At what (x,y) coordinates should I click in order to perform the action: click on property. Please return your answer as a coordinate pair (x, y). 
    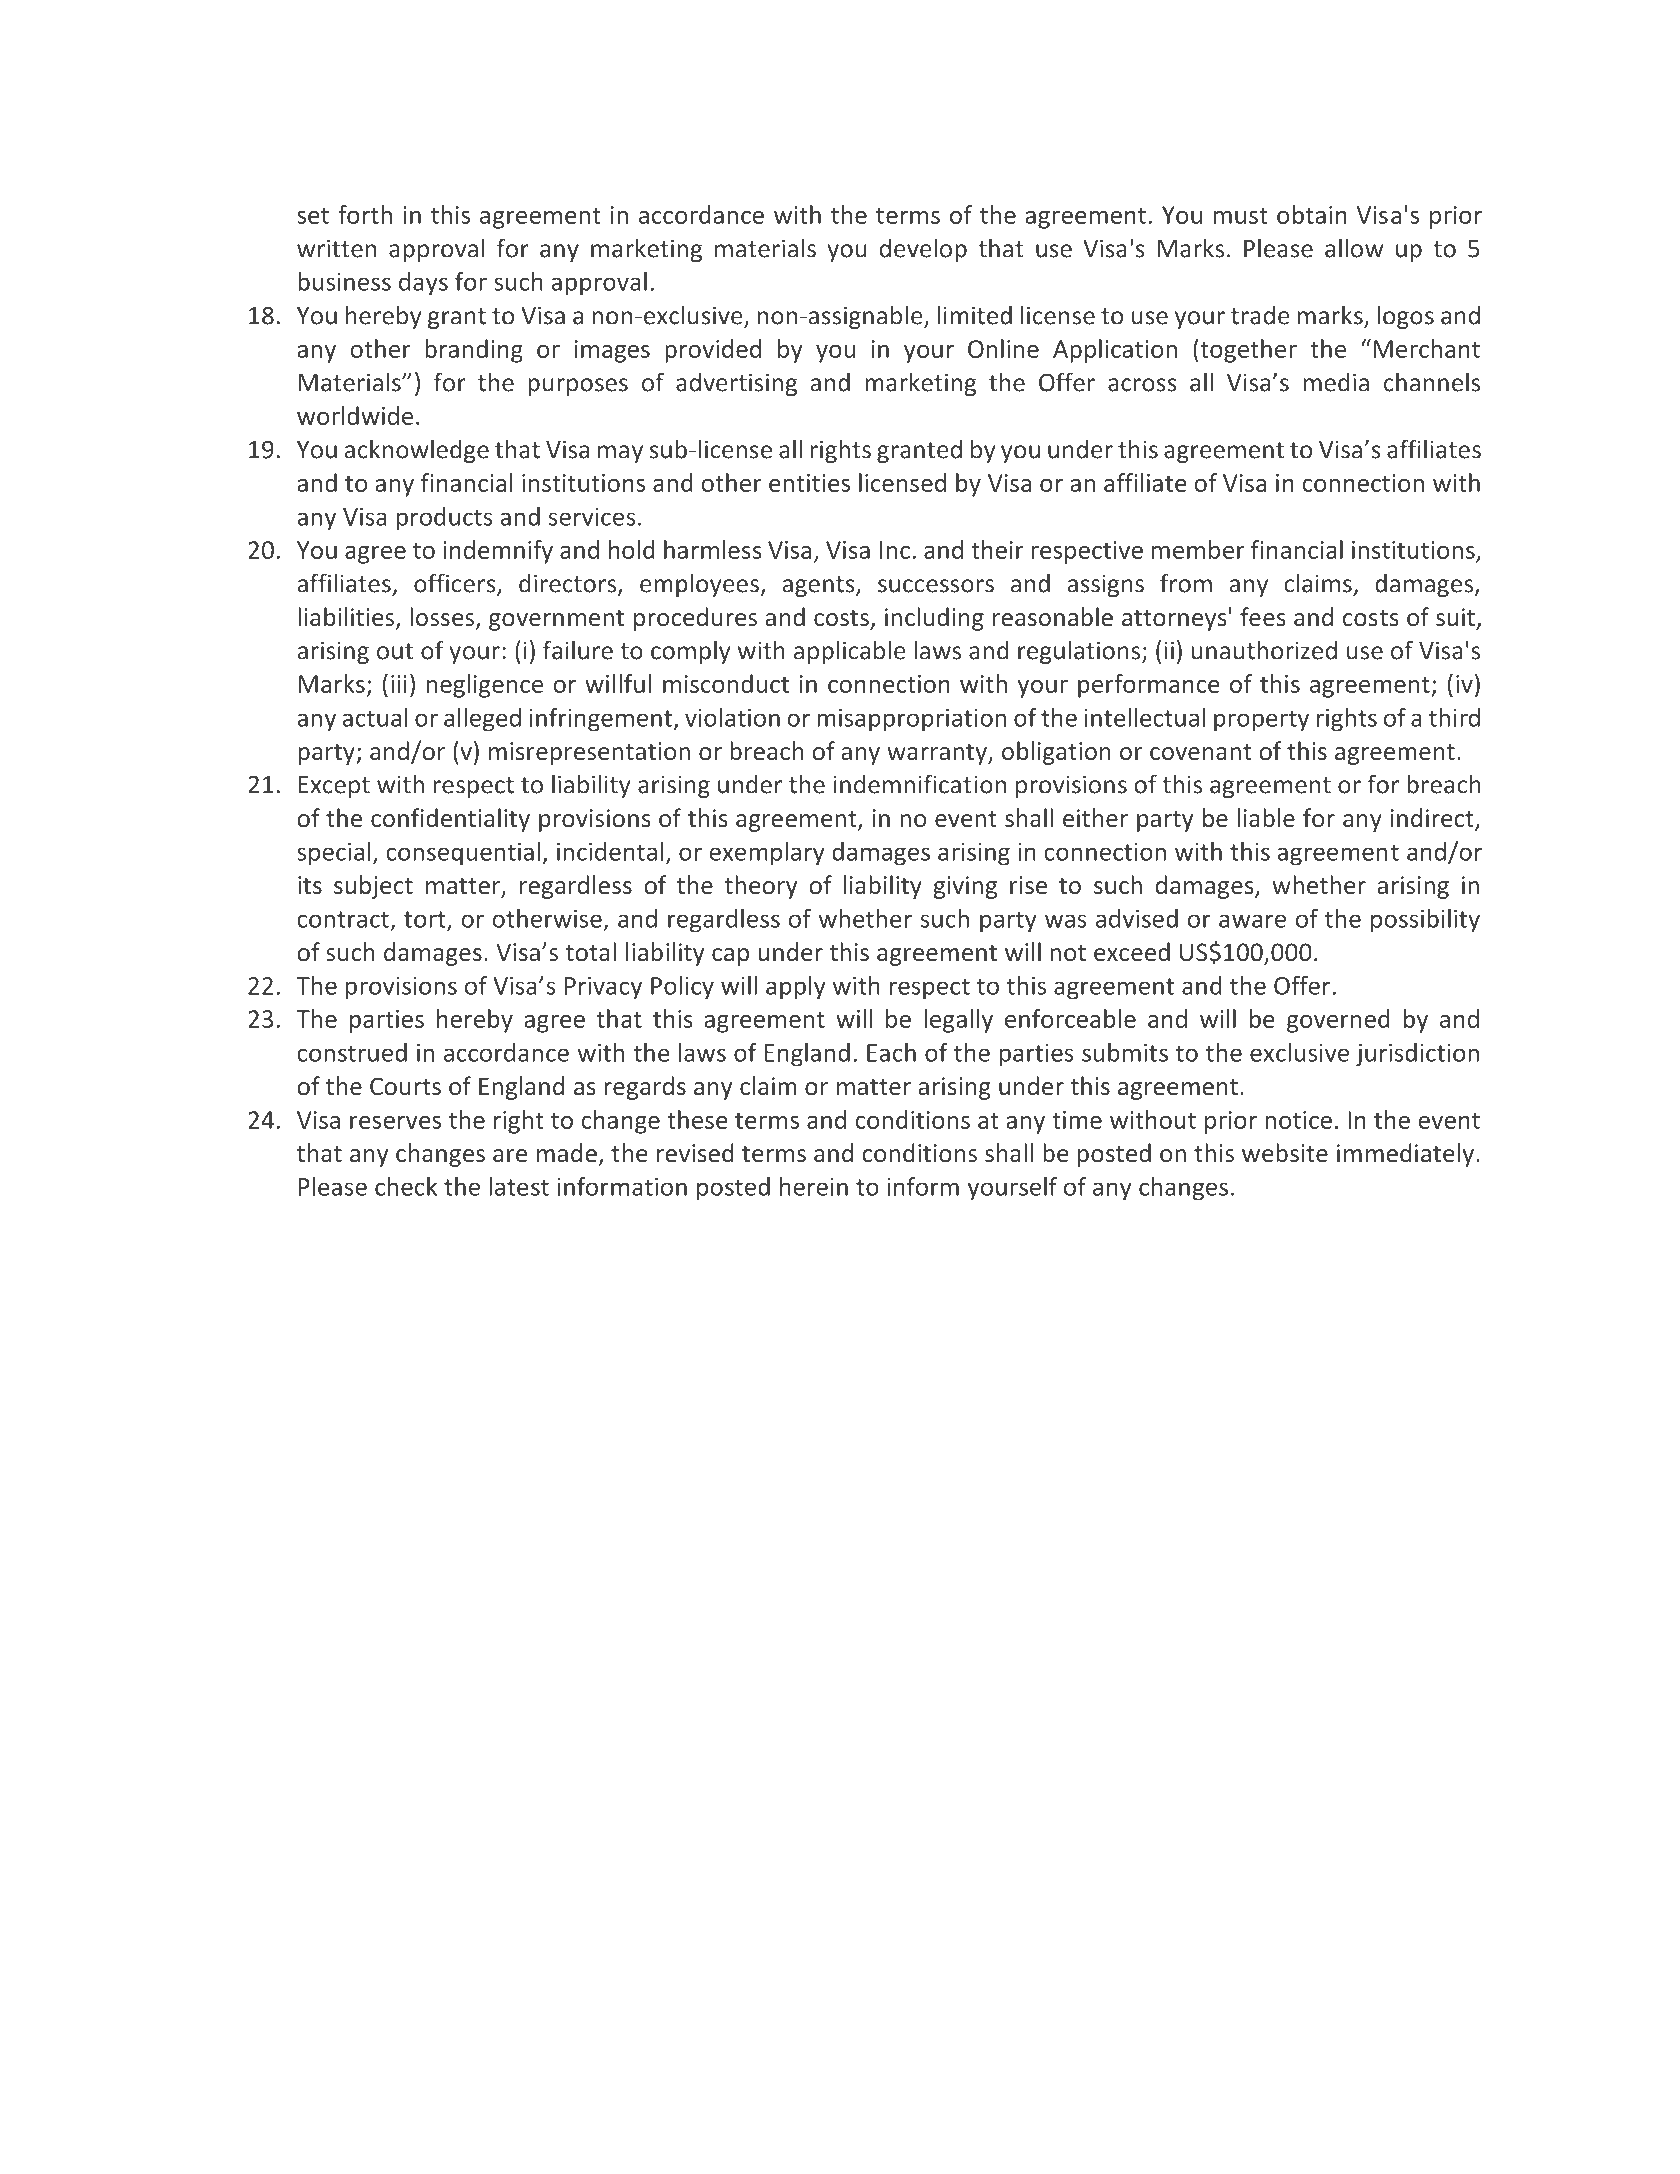
    Looking at the image, I should click on (1261, 721).
